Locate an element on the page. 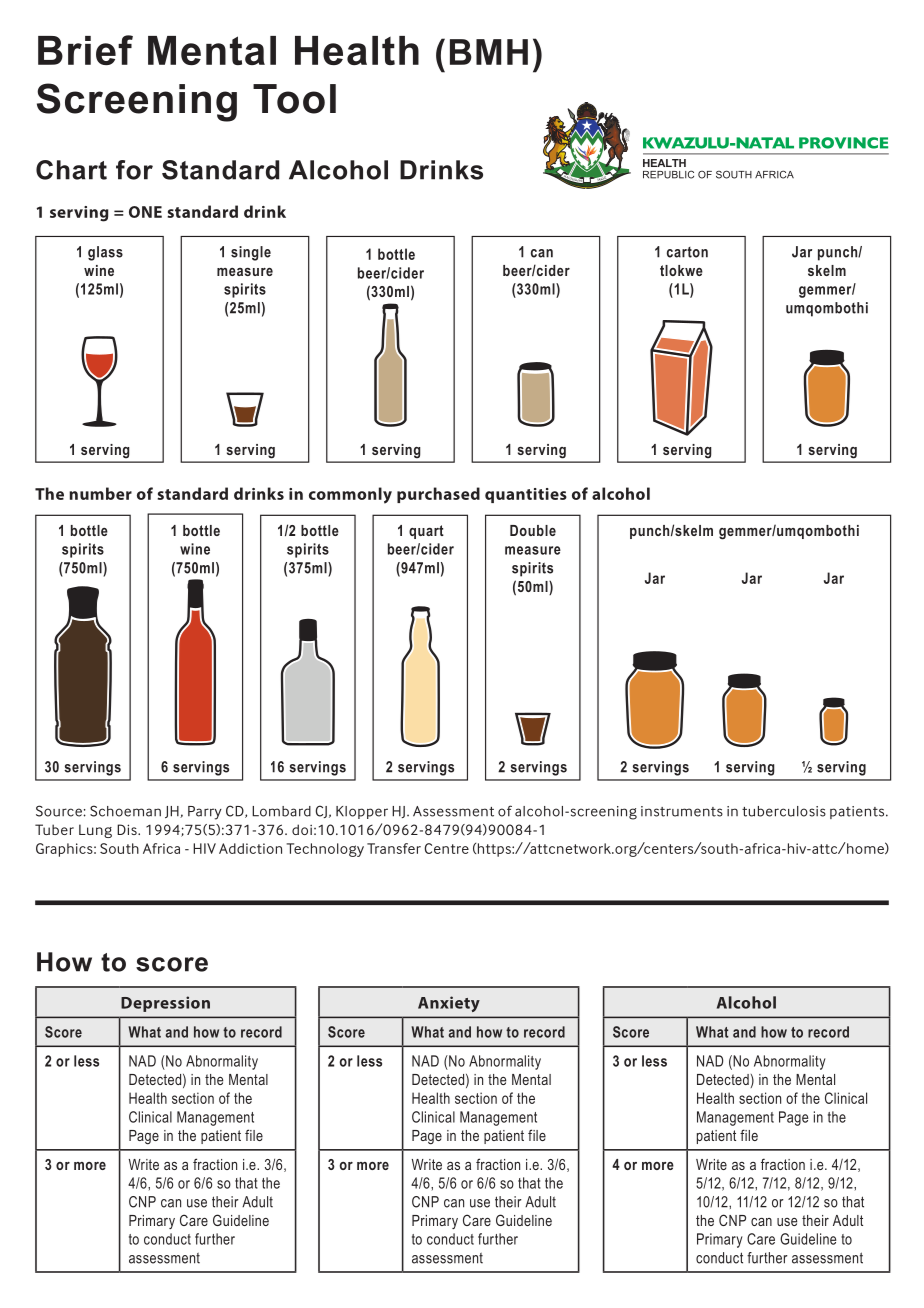 Image resolution: width=924 pixels, height=1308 pixels. Tool is located at coordinates (294, 99).
